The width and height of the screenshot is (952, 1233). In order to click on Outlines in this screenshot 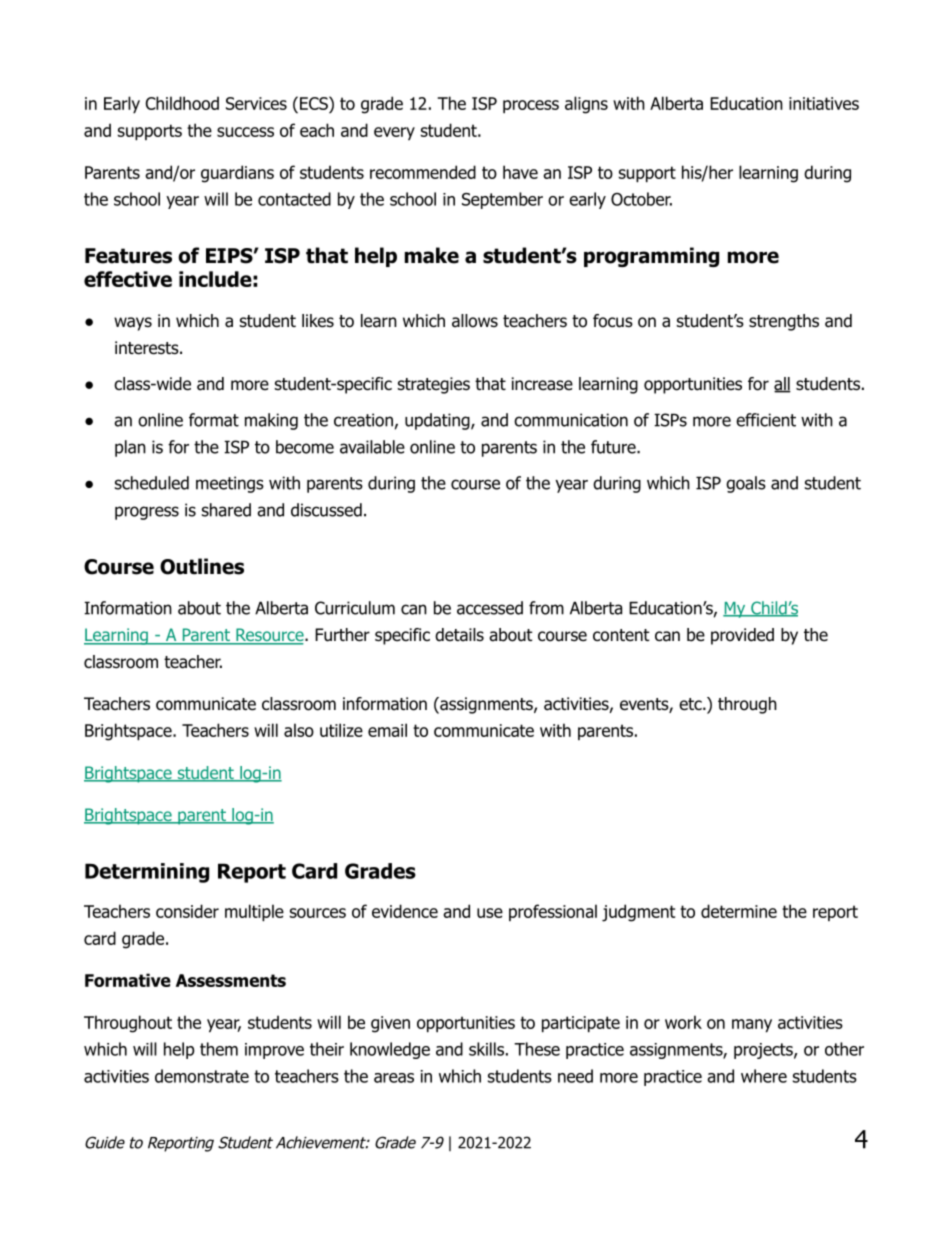, I will do `click(202, 566)`.
